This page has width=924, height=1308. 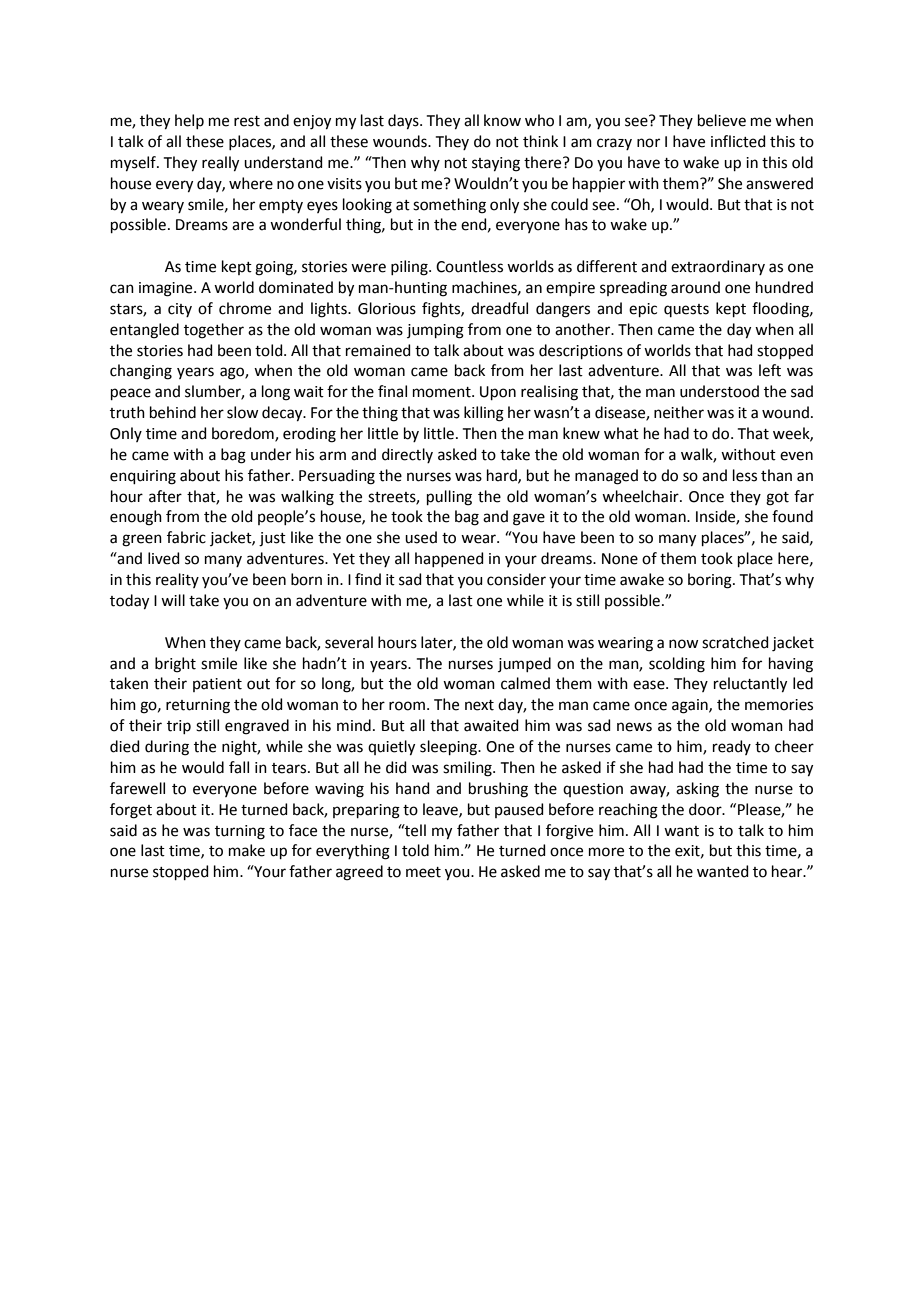 What do you see at coordinates (679, 412) in the page?
I see `neither` at bounding box center [679, 412].
